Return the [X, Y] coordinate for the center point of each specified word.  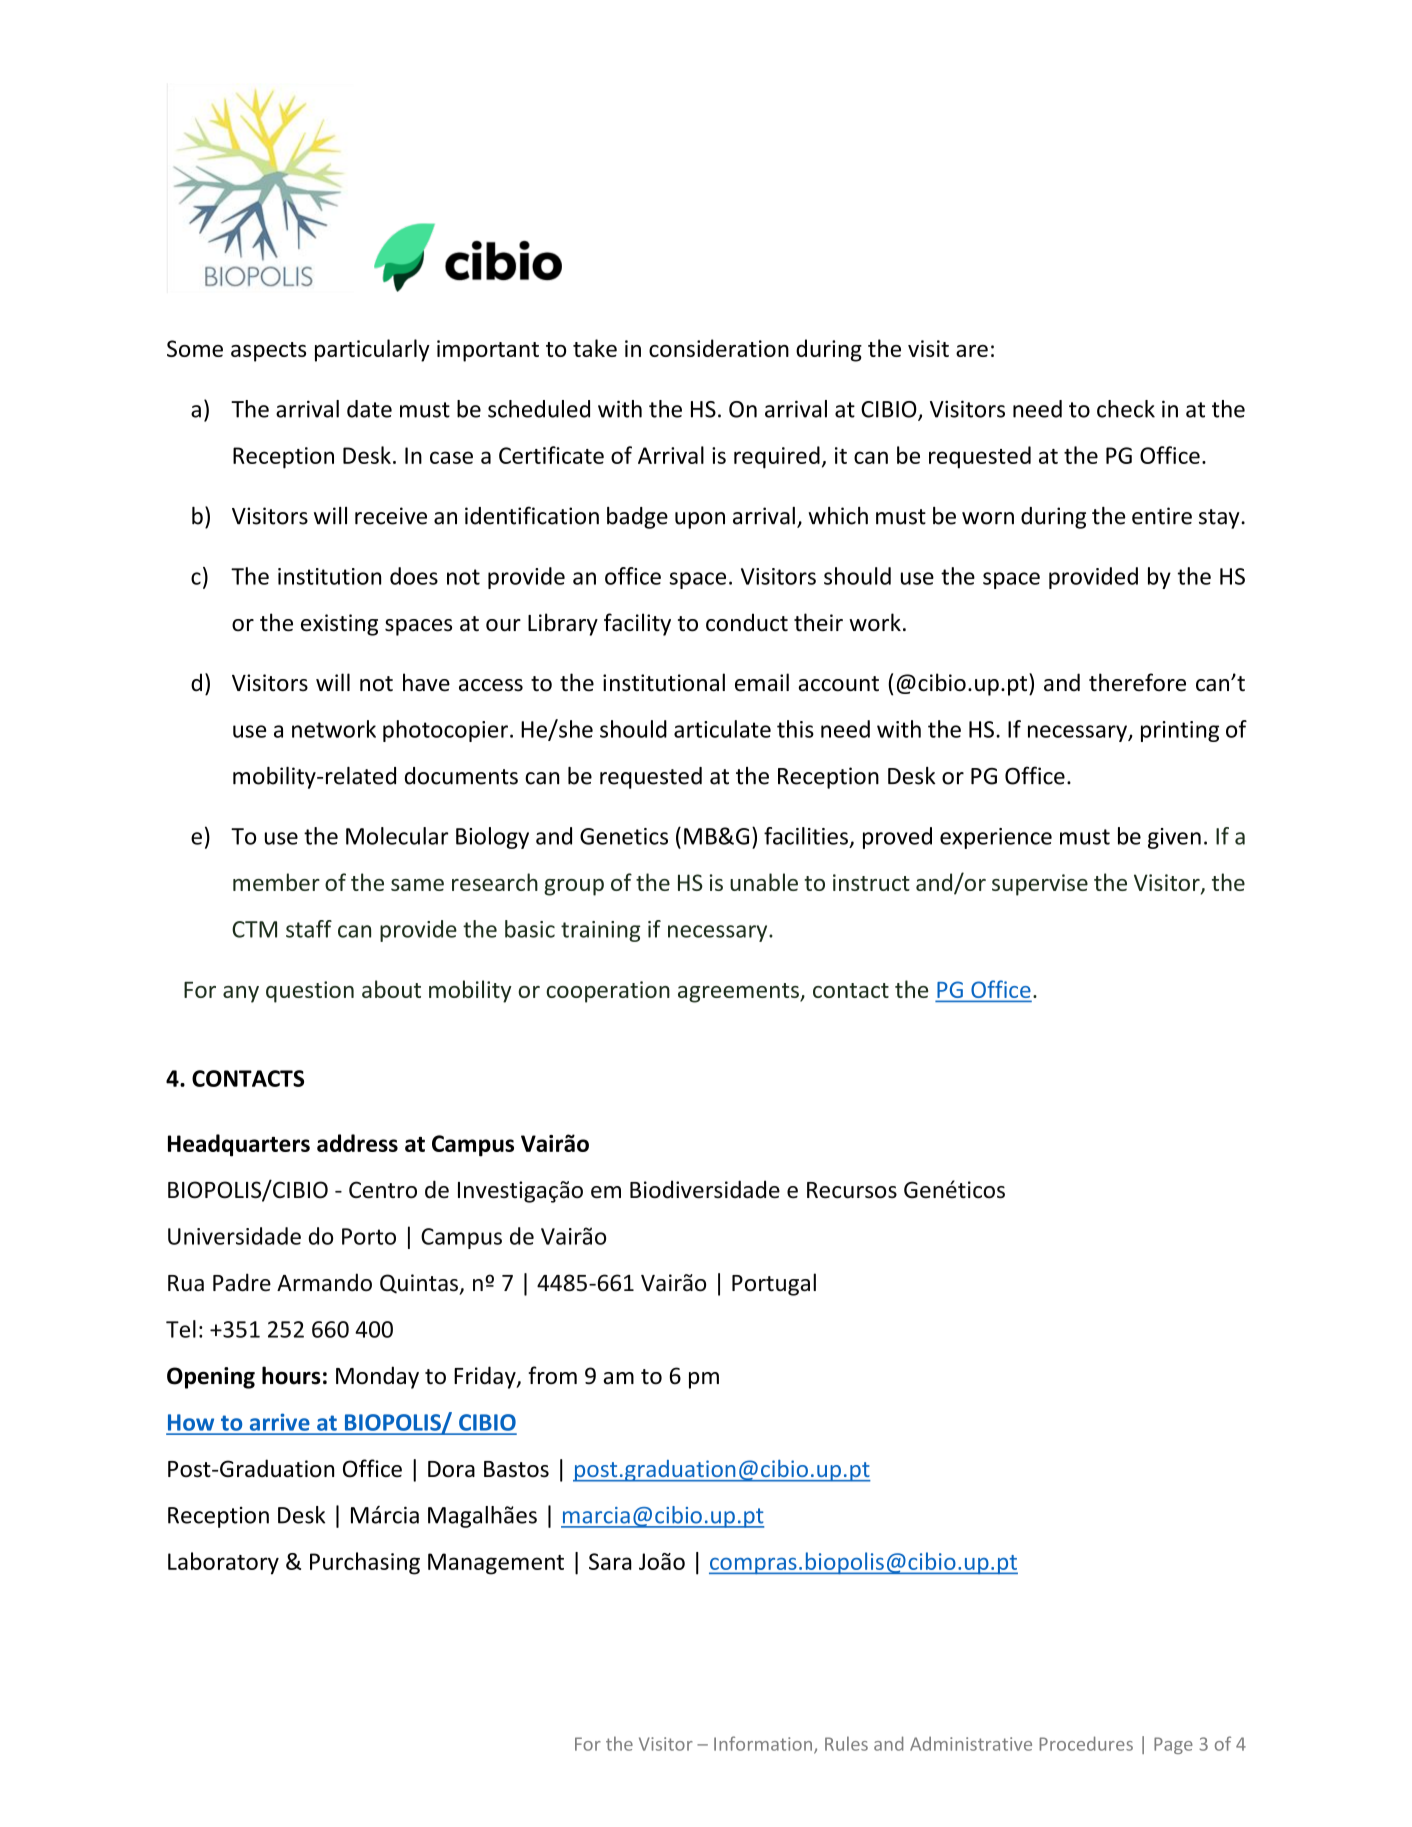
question [310, 992]
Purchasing [365, 1563]
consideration [719, 348]
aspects [268, 352]
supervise [1040, 885]
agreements [739, 993]
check [1126, 409]
